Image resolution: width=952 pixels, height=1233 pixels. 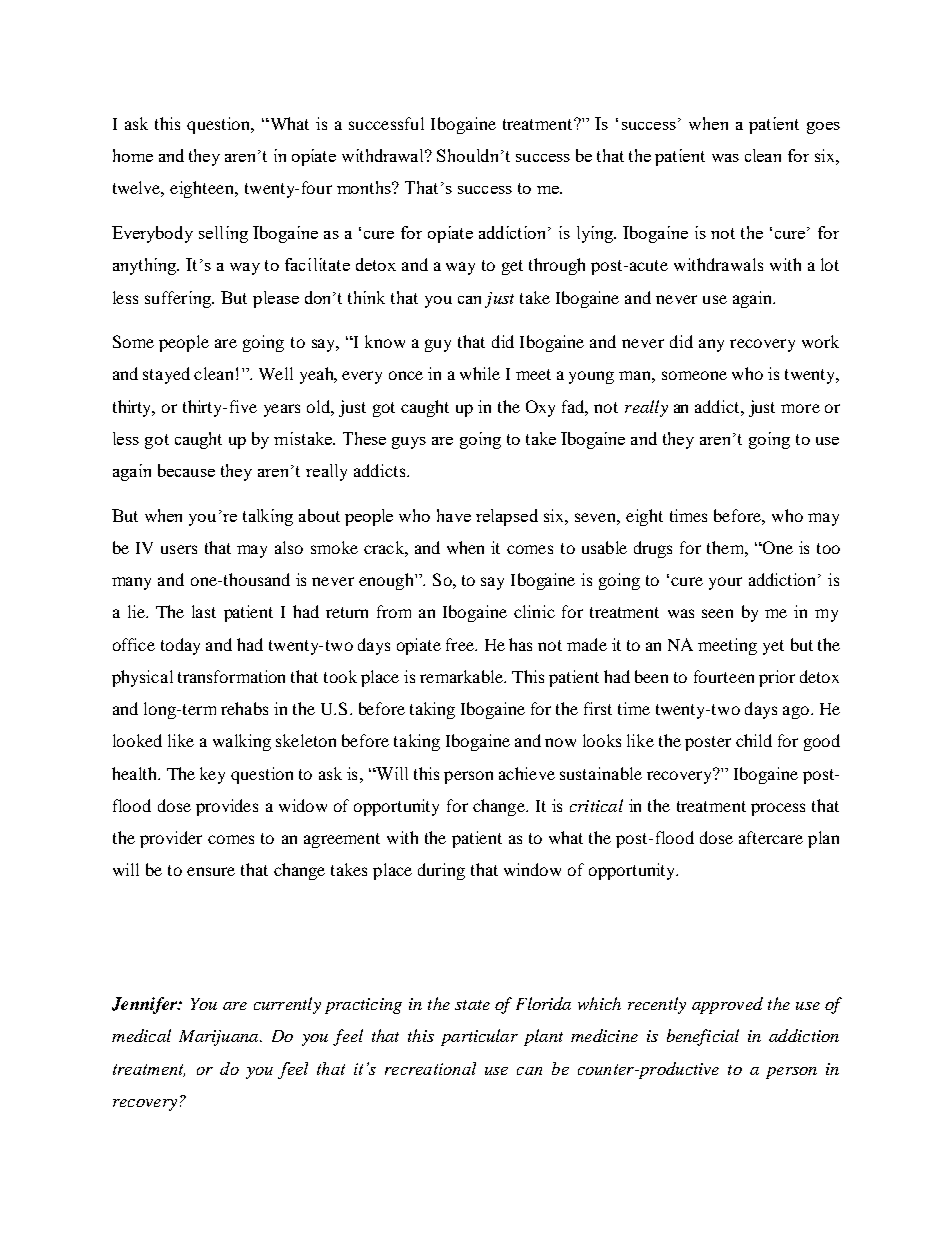 What do you see at coordinates (527, 773) in the image?
I see `achieve` at bounding box center [527, 773].
